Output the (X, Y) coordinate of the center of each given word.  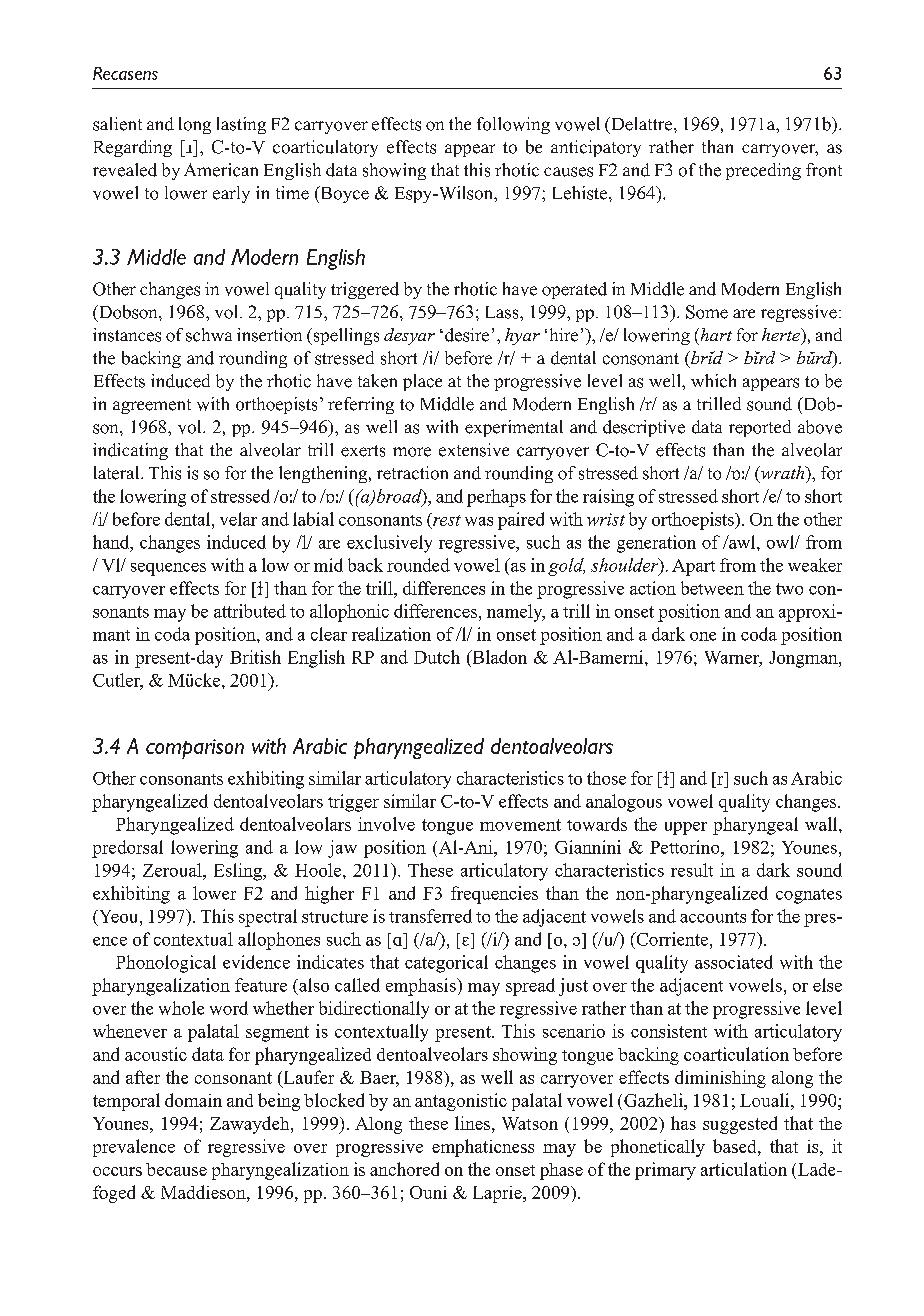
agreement (152, 406)
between (712, 588)
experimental (514, 428)
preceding (763, 171)
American (221, 170)
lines (472, 1123)
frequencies (494, 895)
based (736, 1146)
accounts (713, 917)
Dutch (437, 657)
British (255, 657)
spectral (268, 918)
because (176, 1169)
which (713, 381)
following (513, 125)
